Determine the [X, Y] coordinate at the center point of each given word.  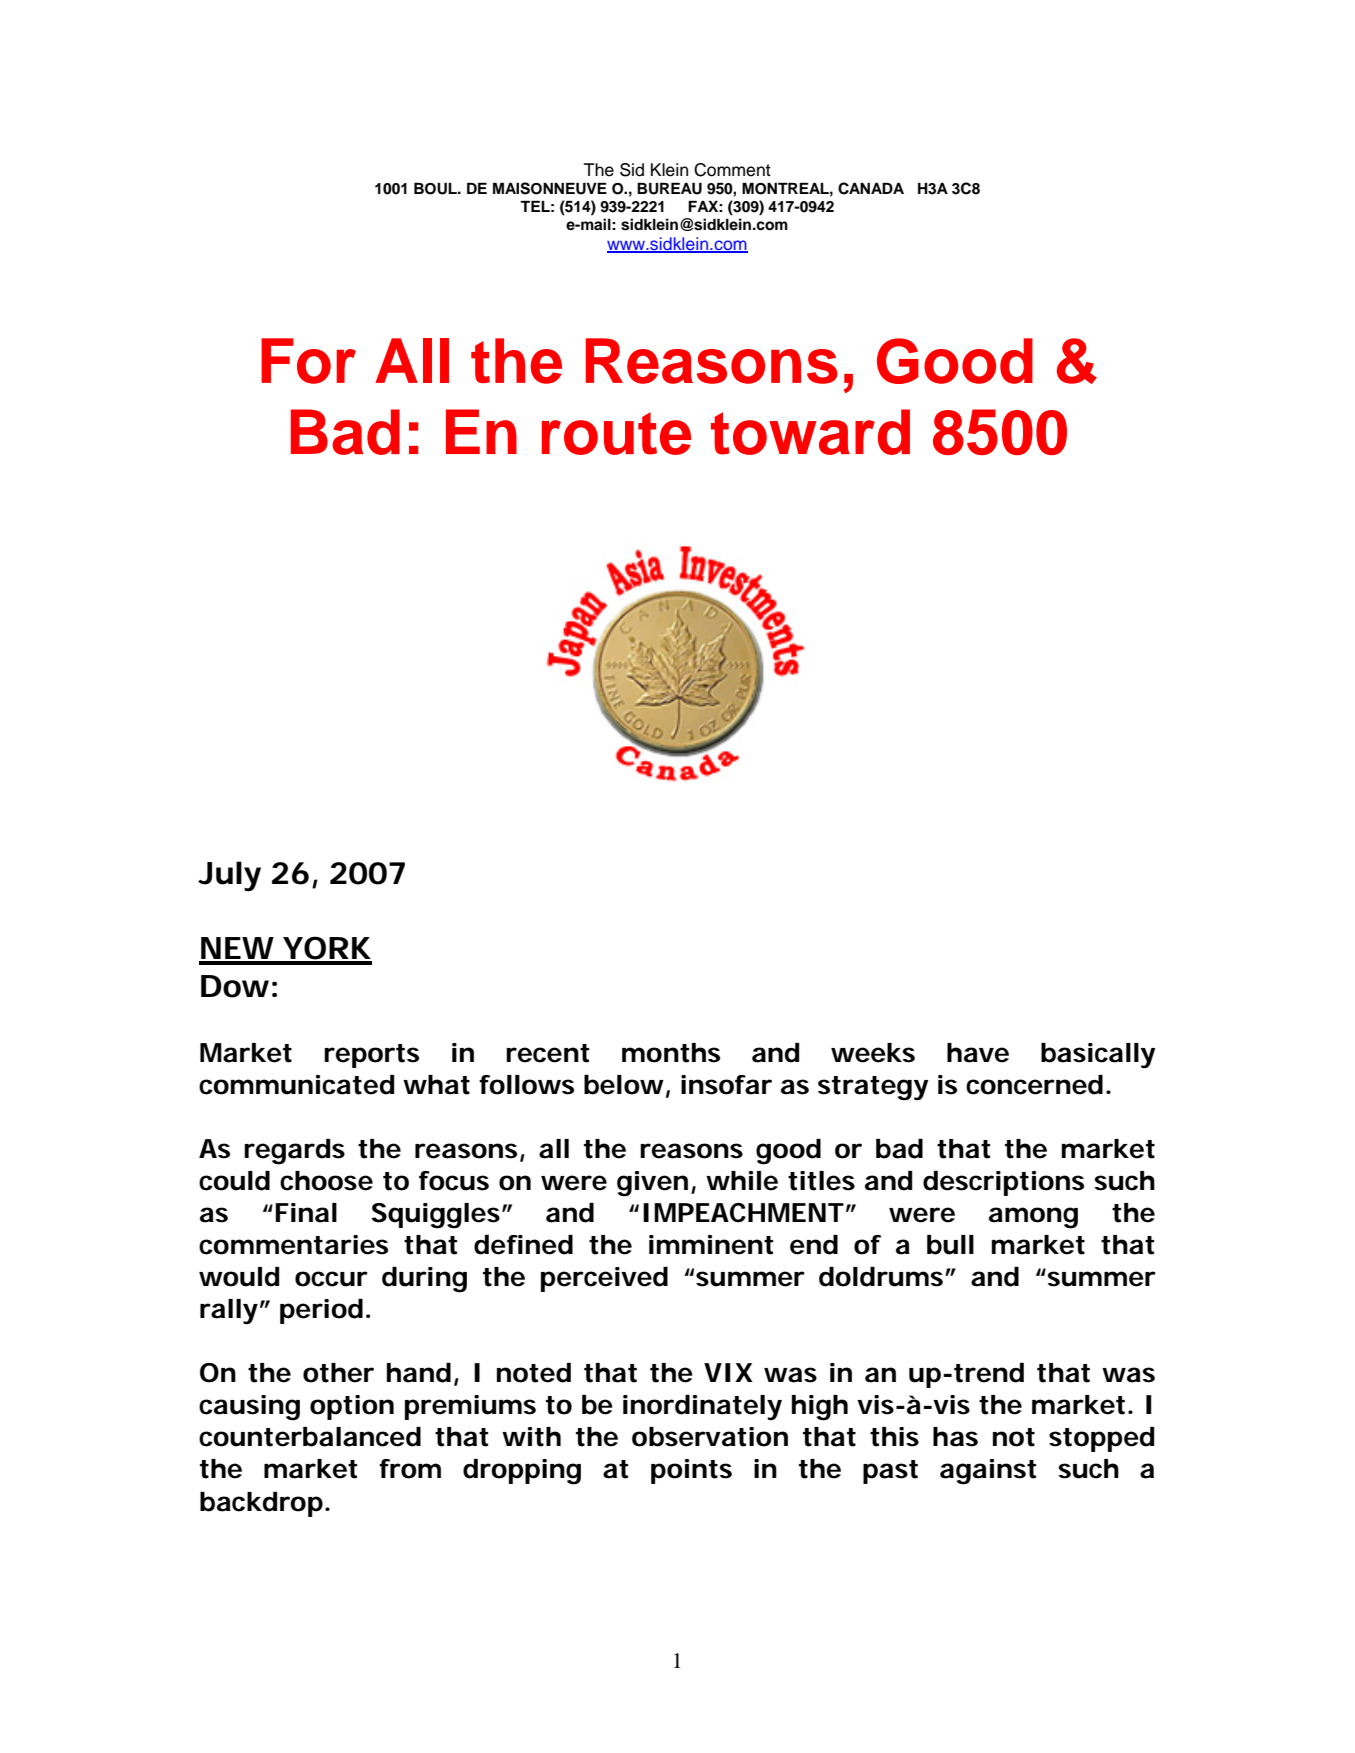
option [352, 1407]
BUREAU [669, 189]
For [308, 361]
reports [371, 1056]
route [616, 433]
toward [810, 432]
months [671, 1053]
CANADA [871, 188]
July [229, 876]
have [978, 1053]
